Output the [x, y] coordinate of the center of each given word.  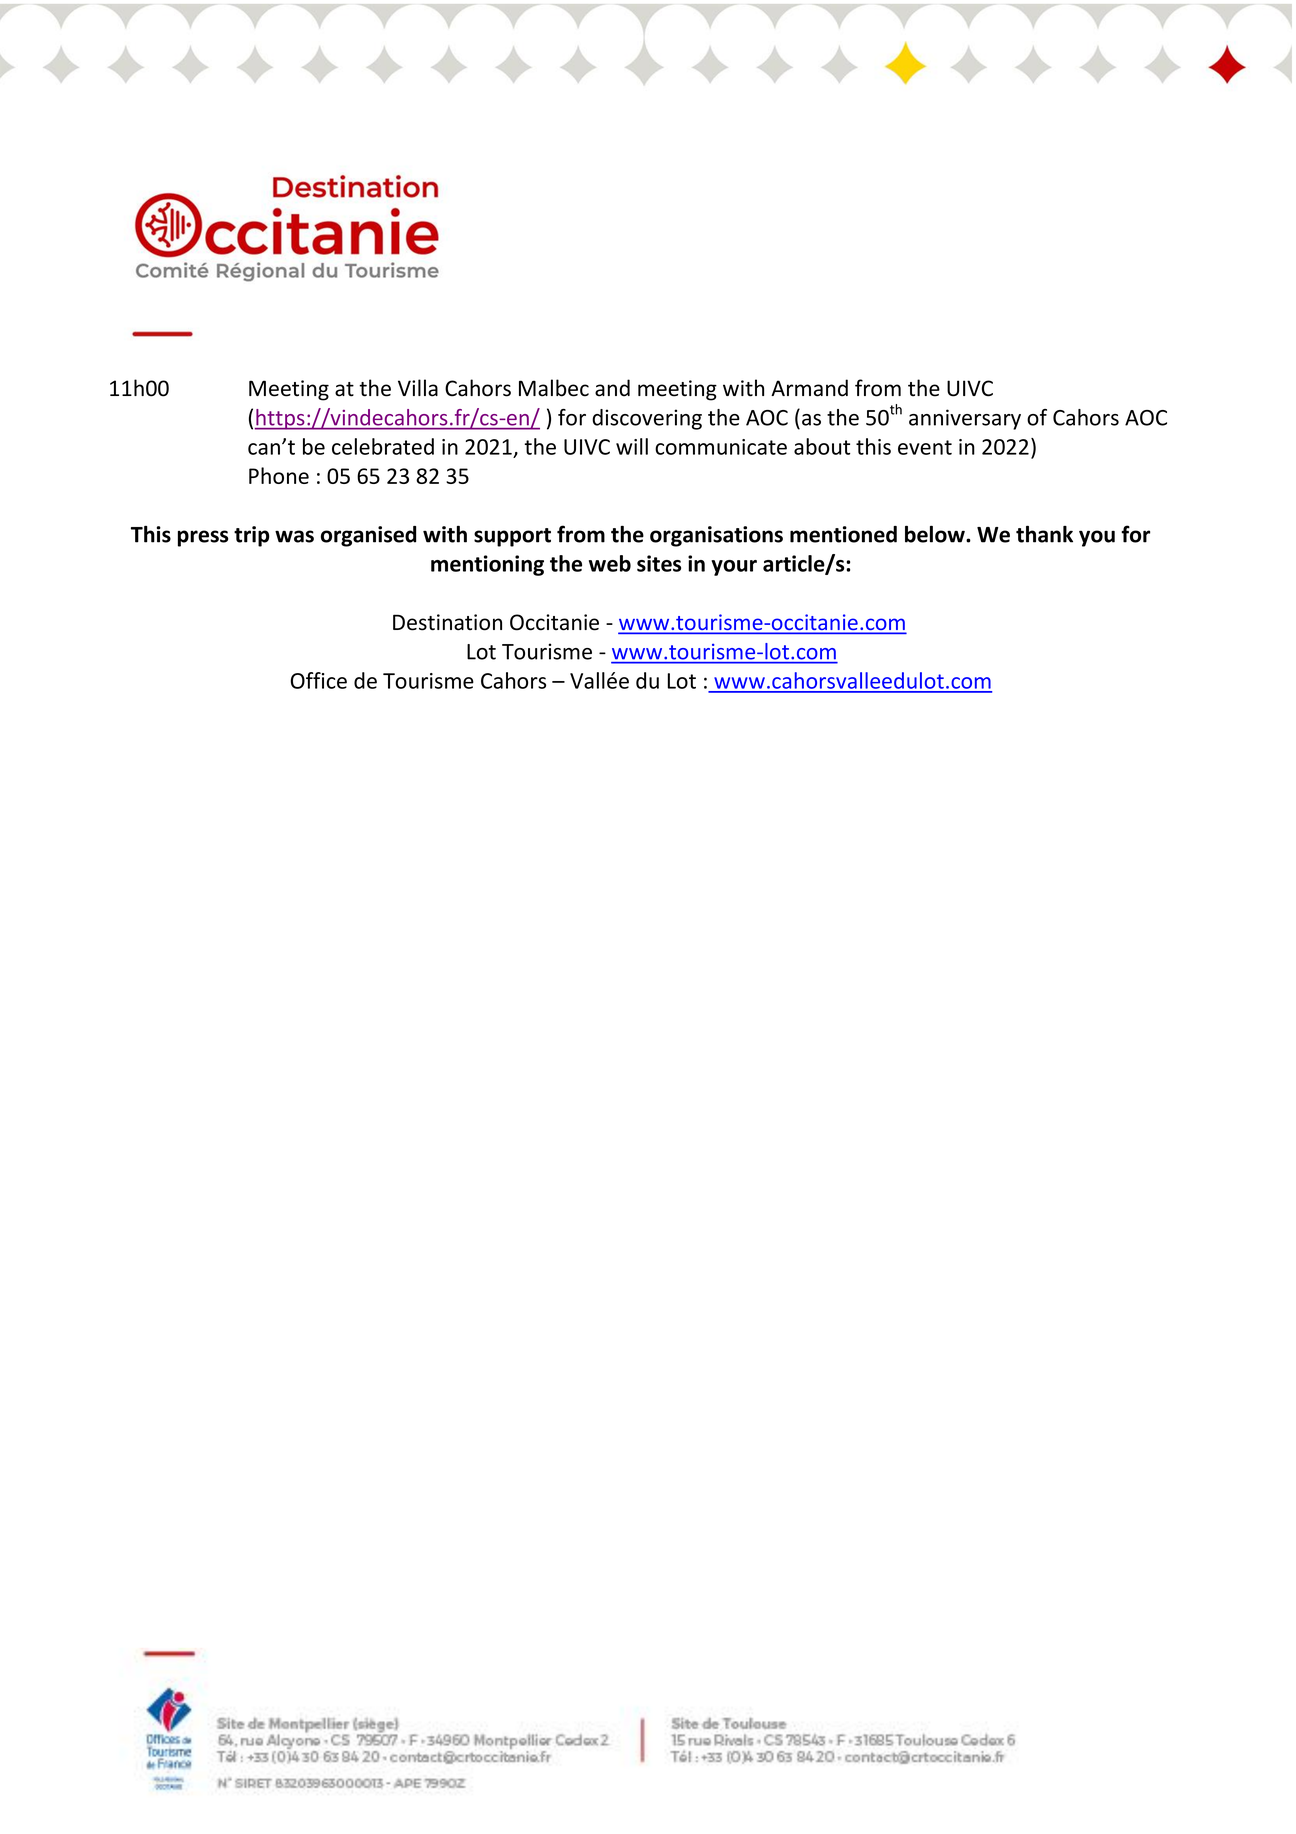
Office [319, 680]
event [925, 447]
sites [659, 563]
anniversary [965, 419]
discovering [647, 419]
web [610, 563]
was [294, 536]
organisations [716, 536]
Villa [418, 388]
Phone [279, 475]
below [936, 534]
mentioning [487, 565]
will [632, 446]
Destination [447, 622]
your [734, 568]
